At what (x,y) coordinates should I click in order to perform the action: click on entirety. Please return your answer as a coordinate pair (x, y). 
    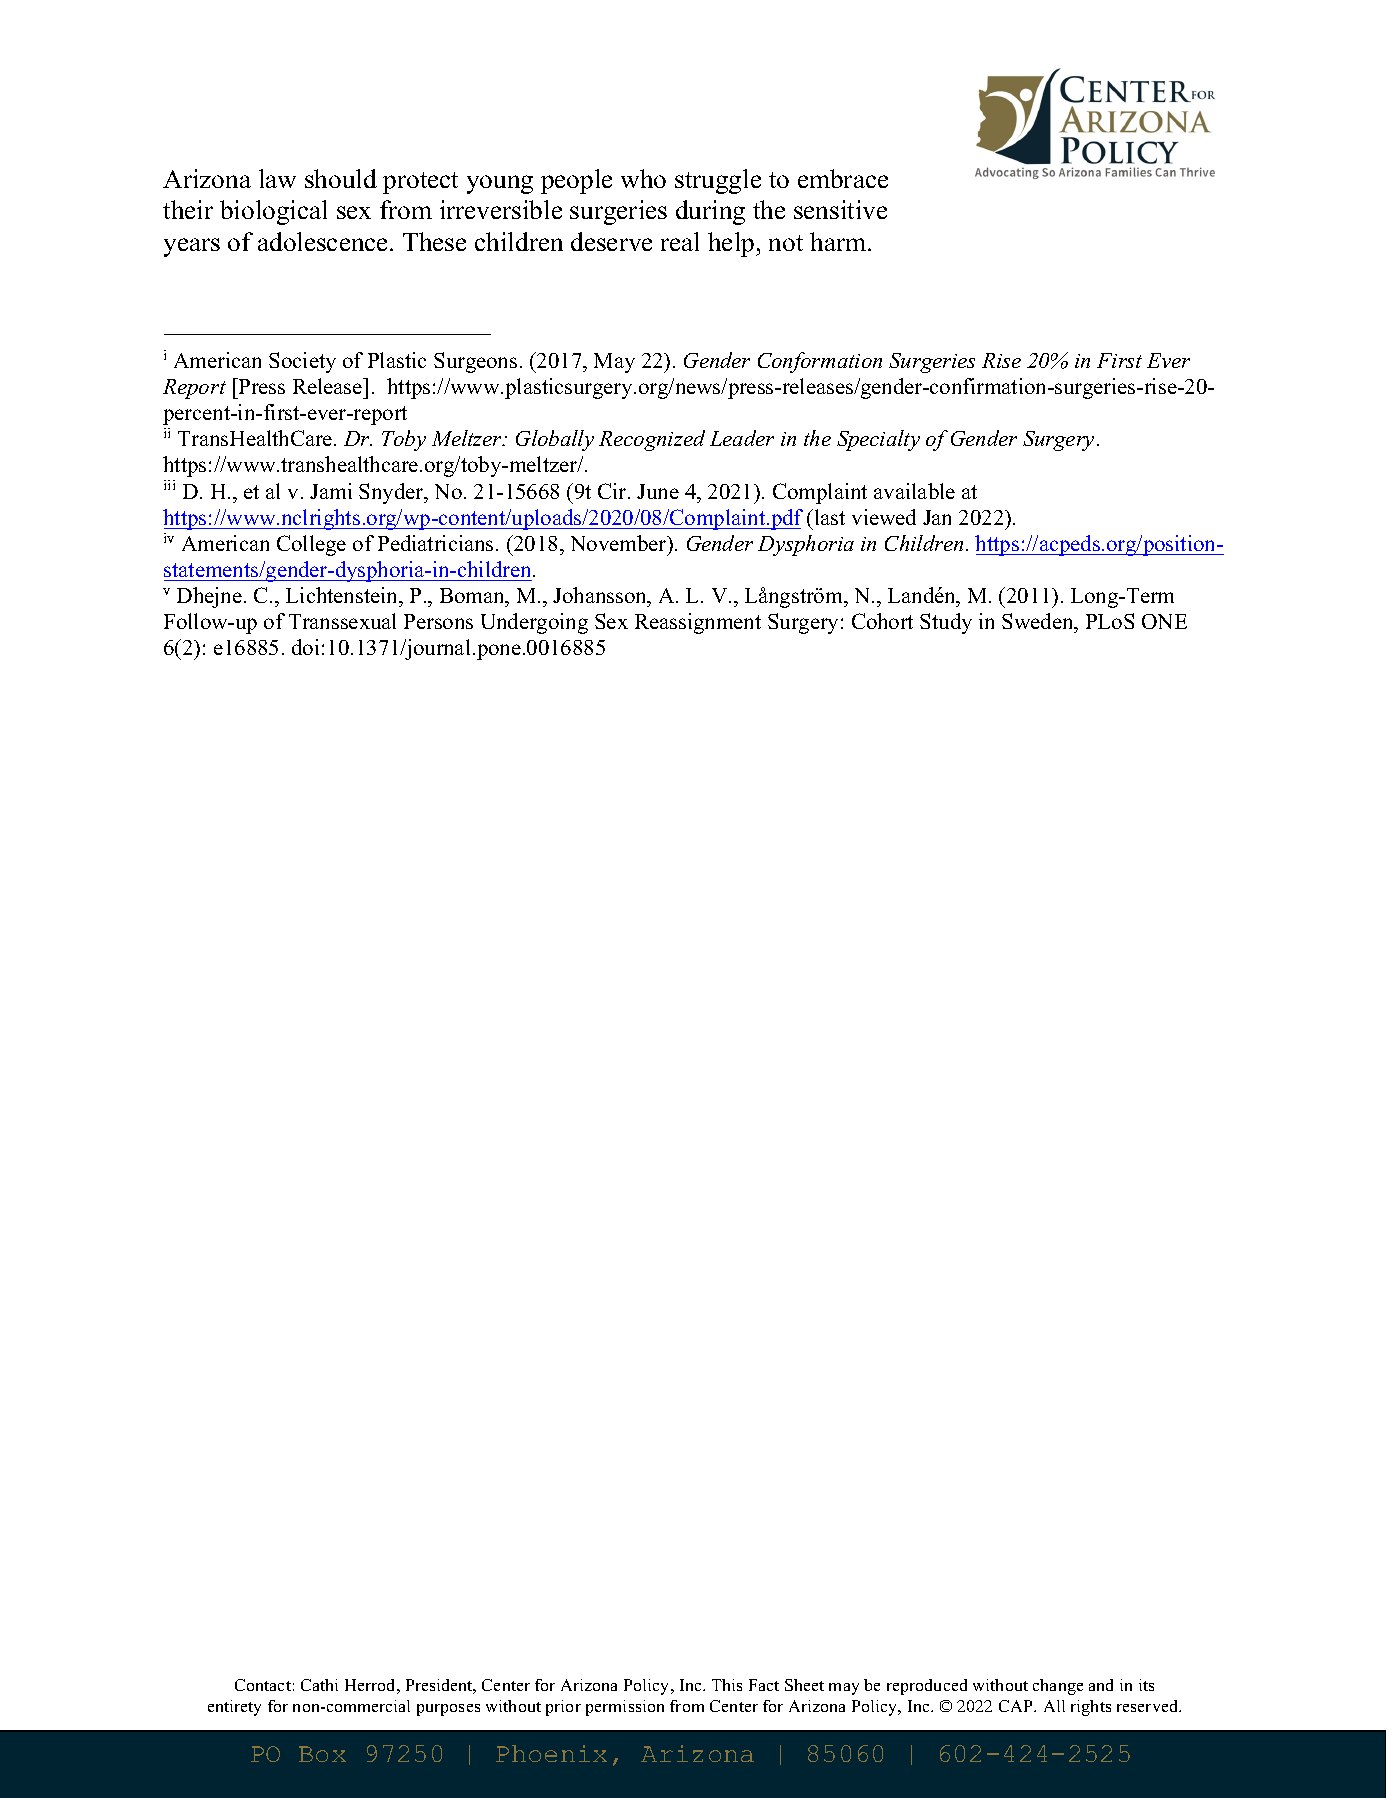
    Looking at the image, I should click on (234, 1708).
